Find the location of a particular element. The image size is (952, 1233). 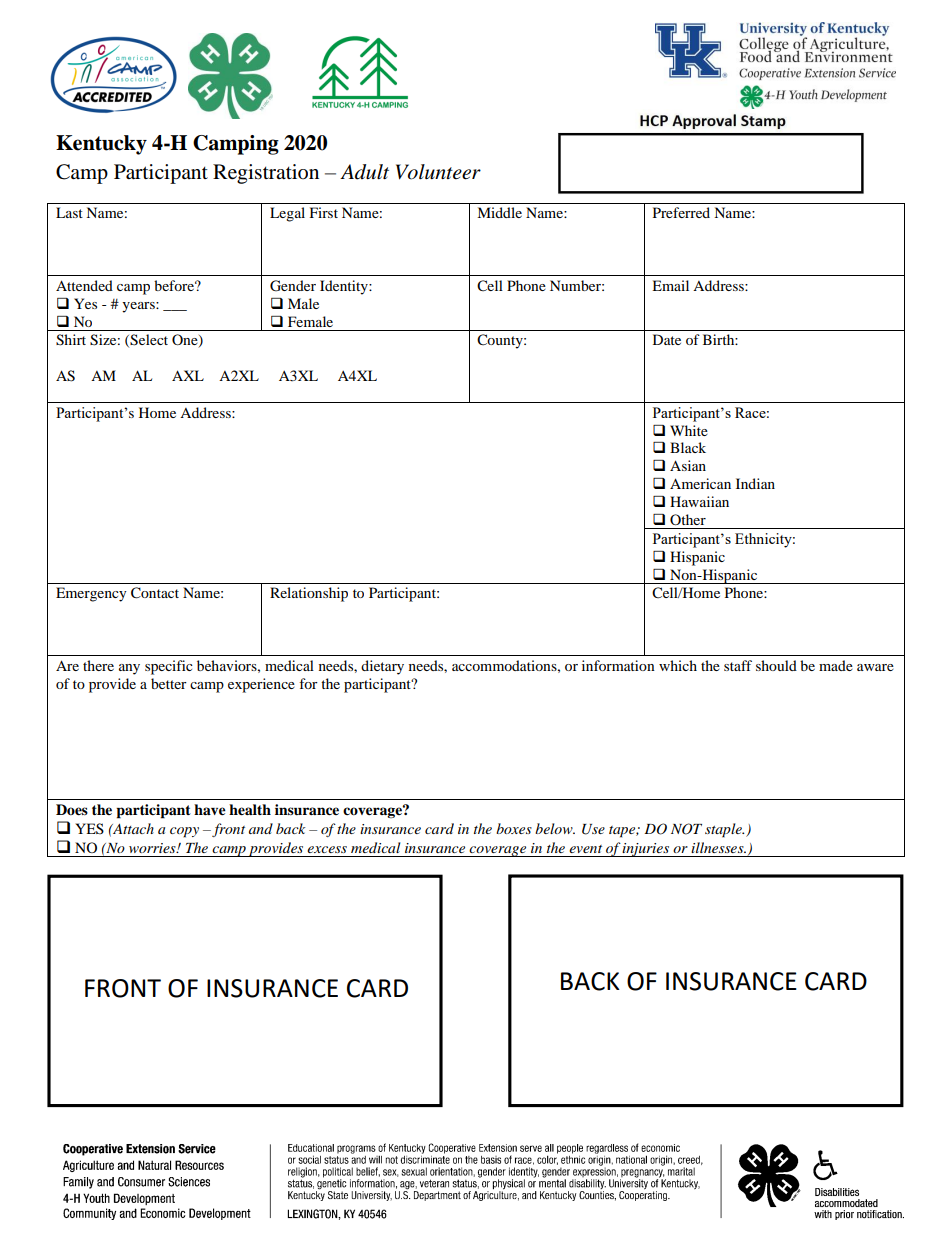

should is located at coordinates (776, 665).
